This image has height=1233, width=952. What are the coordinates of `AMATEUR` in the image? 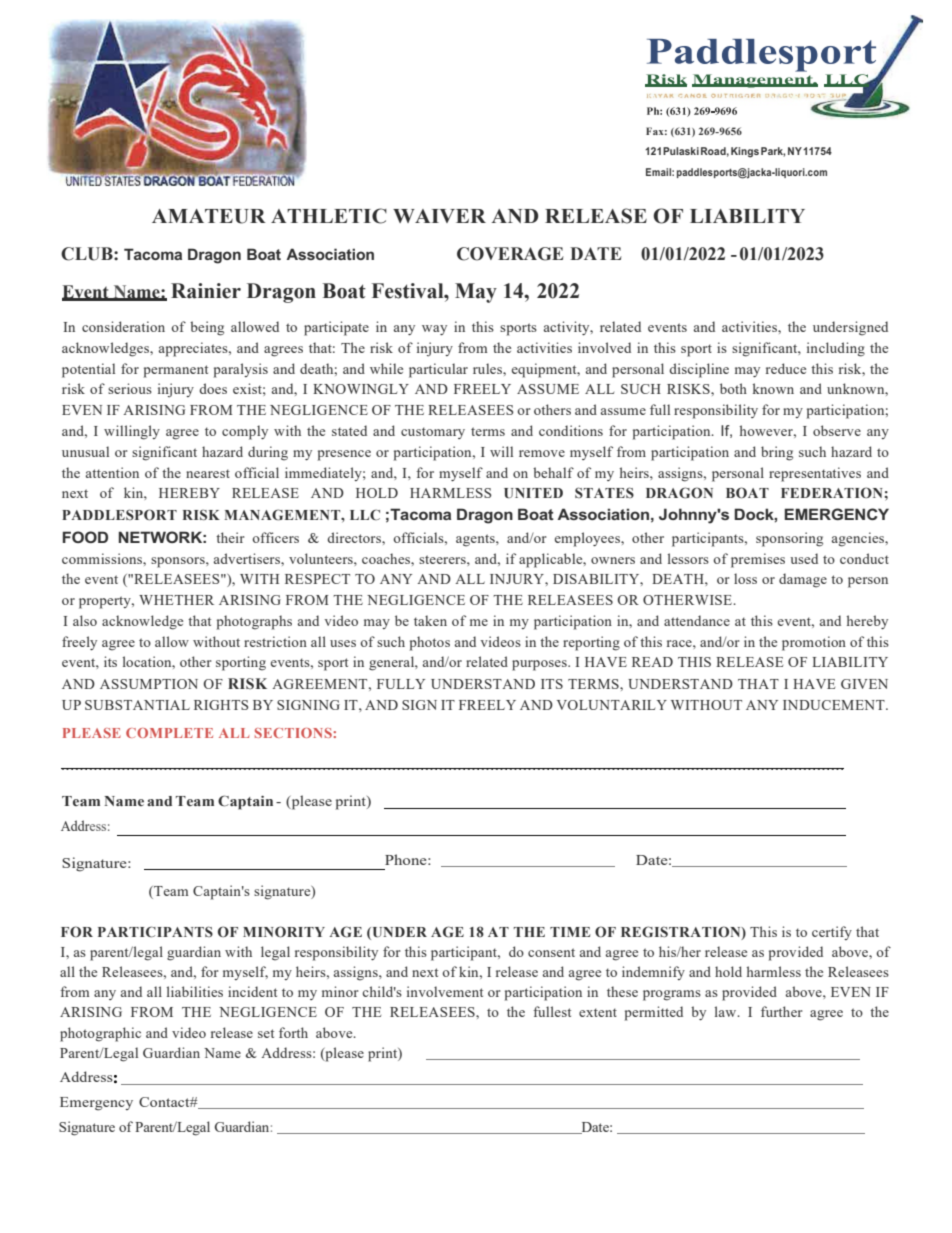 It's located at (209, 216).
